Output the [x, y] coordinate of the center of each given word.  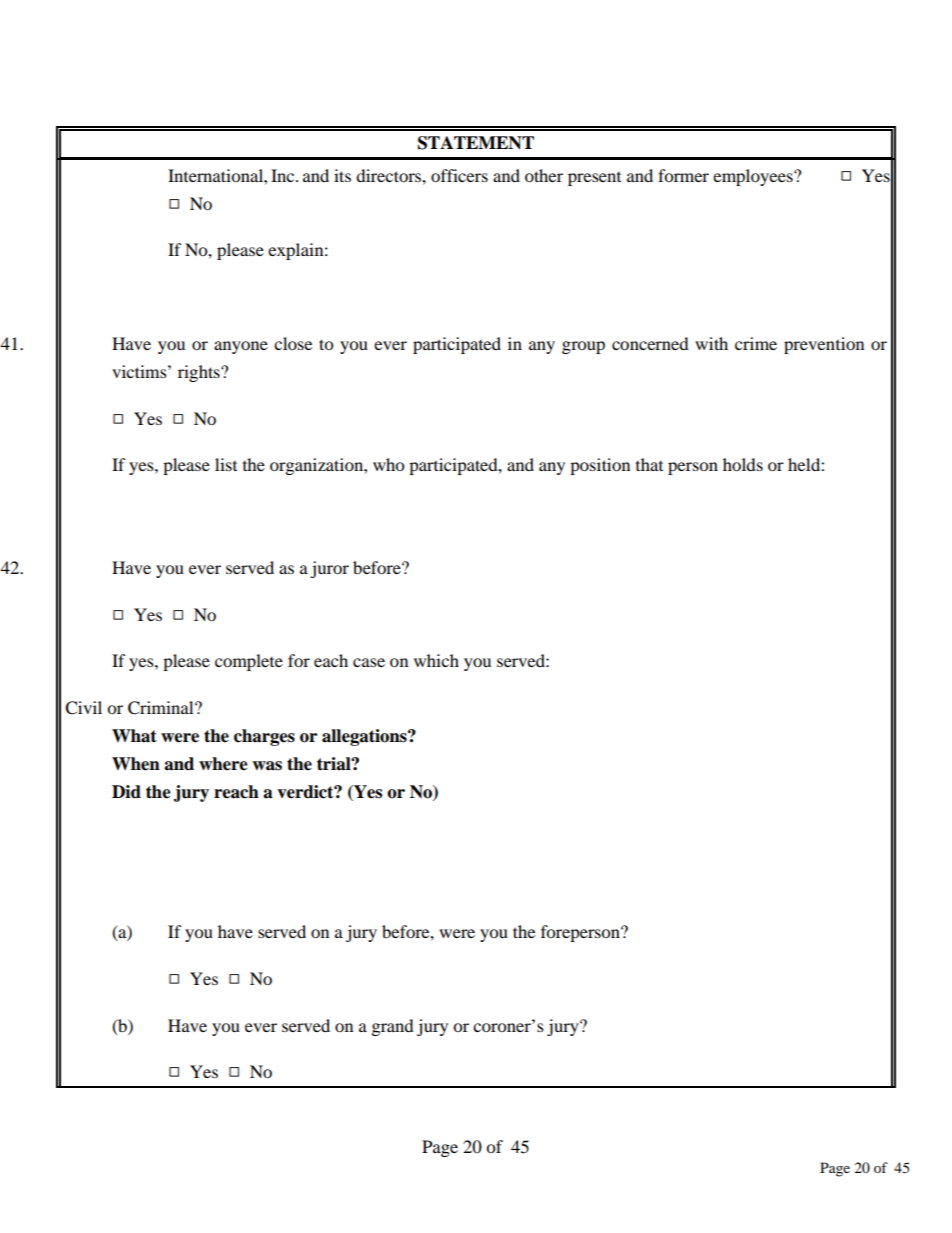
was [267, 766]
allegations [365, 737]
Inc [284, 175]
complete [249, 662]
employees [754, 177]
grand [393, 1027]
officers [459, 175]
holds [743, 464]
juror [329, 569]
